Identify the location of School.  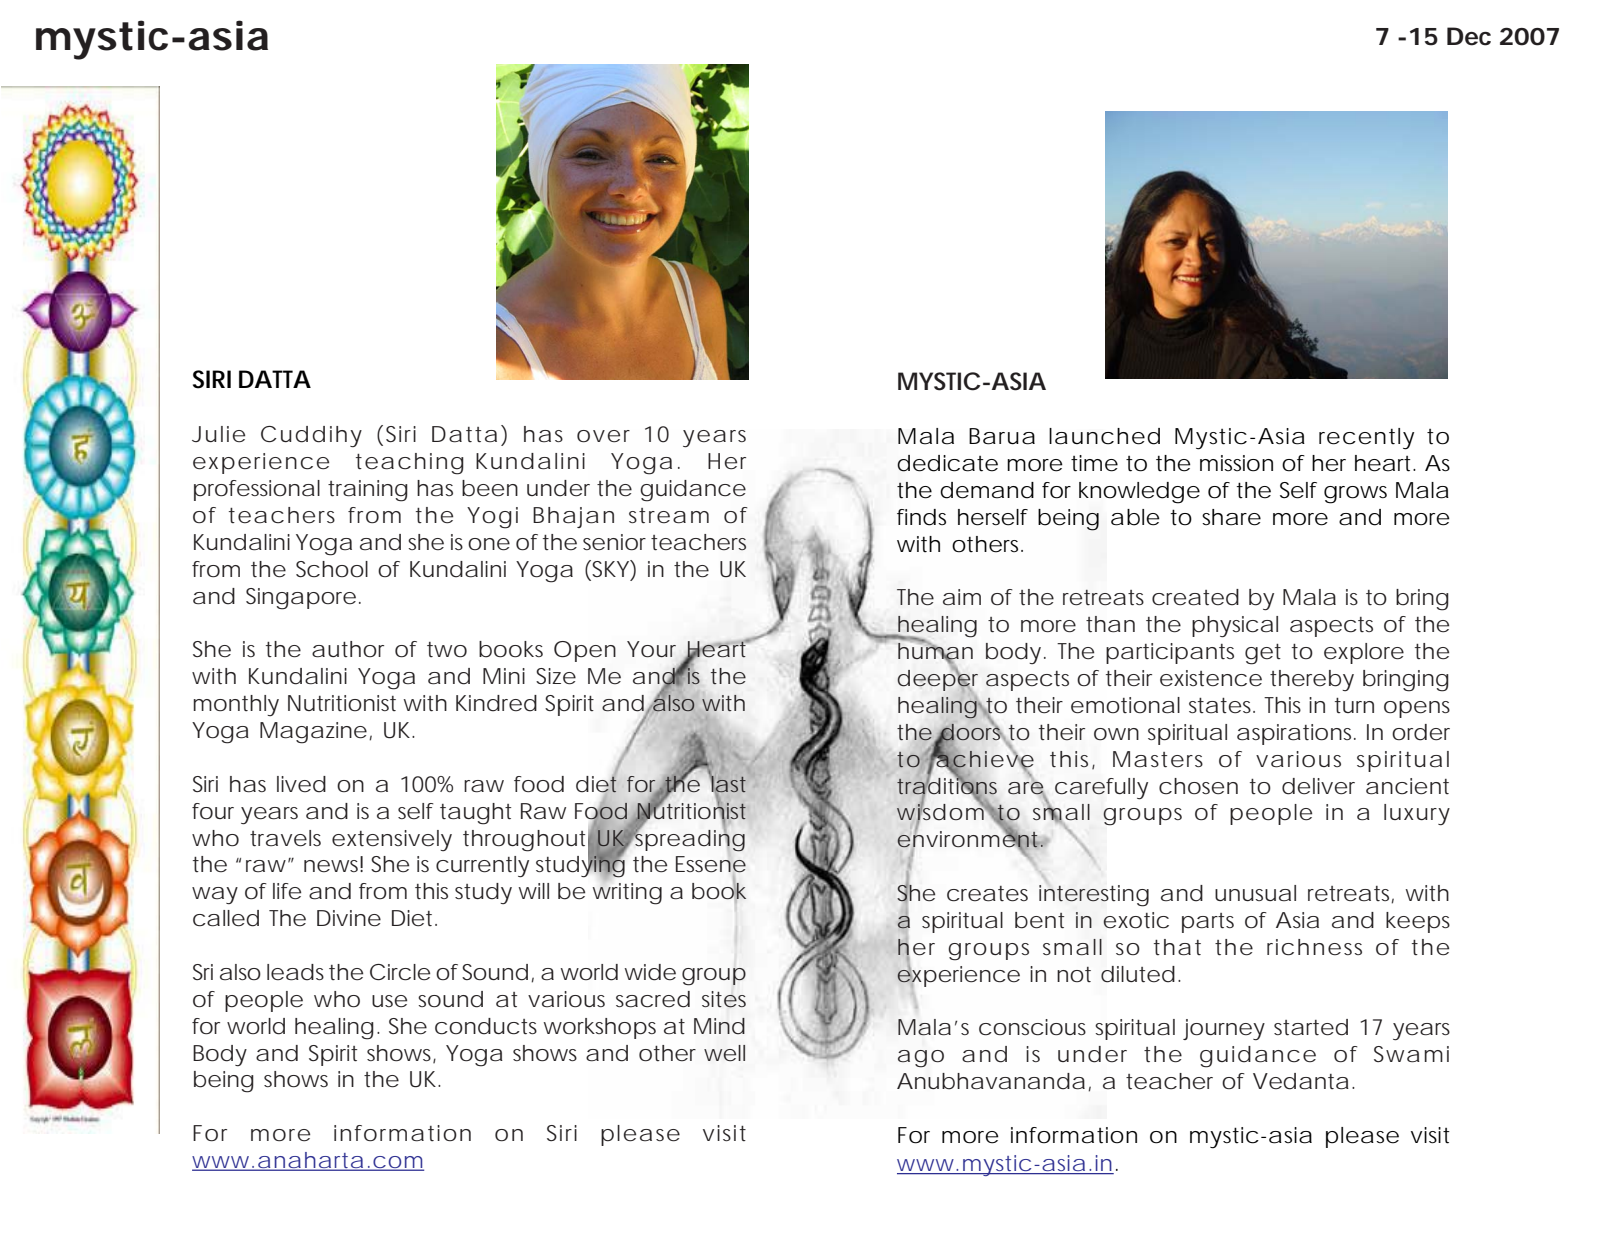
(332, 569).
